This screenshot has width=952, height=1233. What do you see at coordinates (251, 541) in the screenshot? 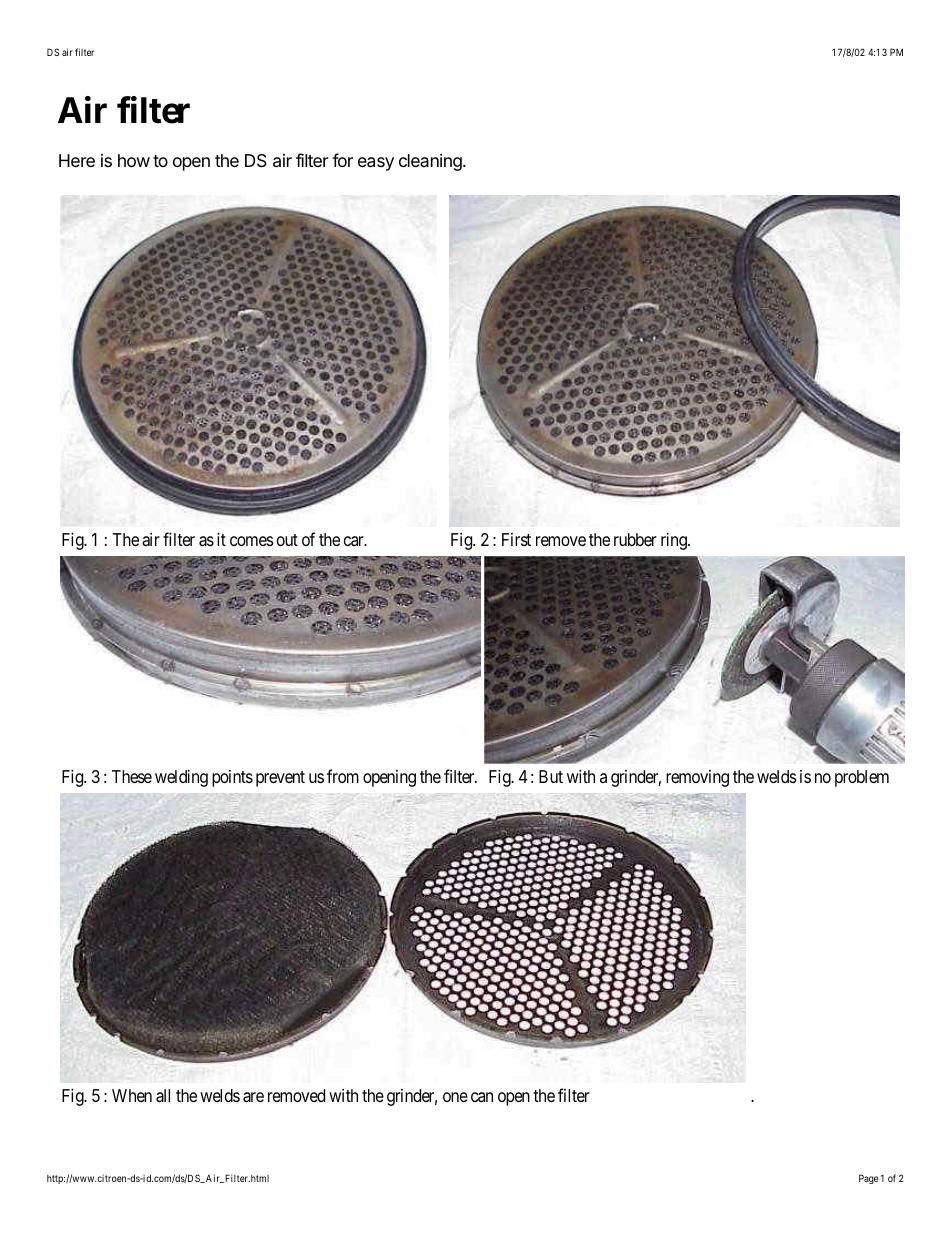
I see `comes` at bounding box center [251, 541].
